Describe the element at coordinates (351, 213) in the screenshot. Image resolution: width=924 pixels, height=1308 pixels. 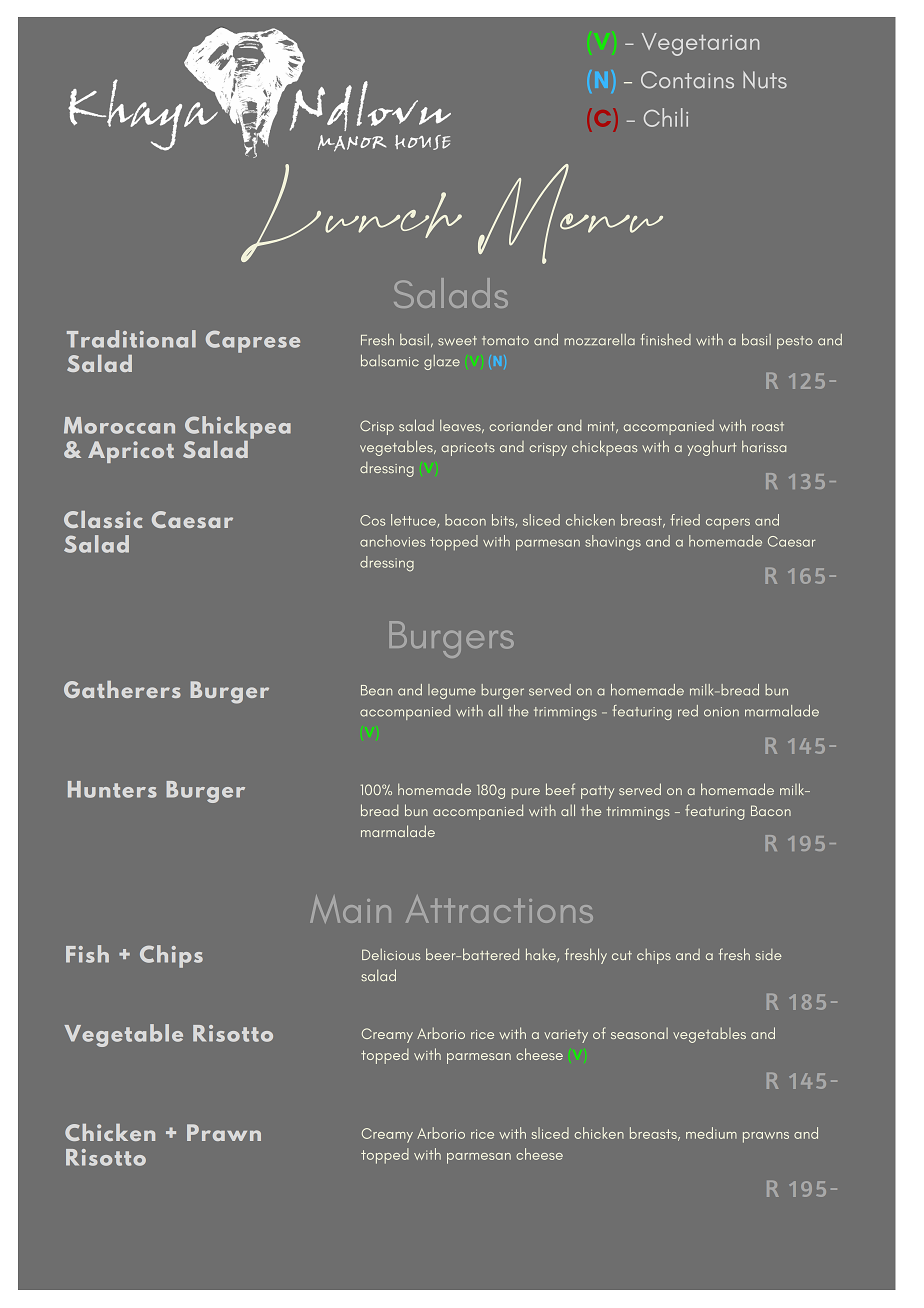
I see `Lunch` at that location.
